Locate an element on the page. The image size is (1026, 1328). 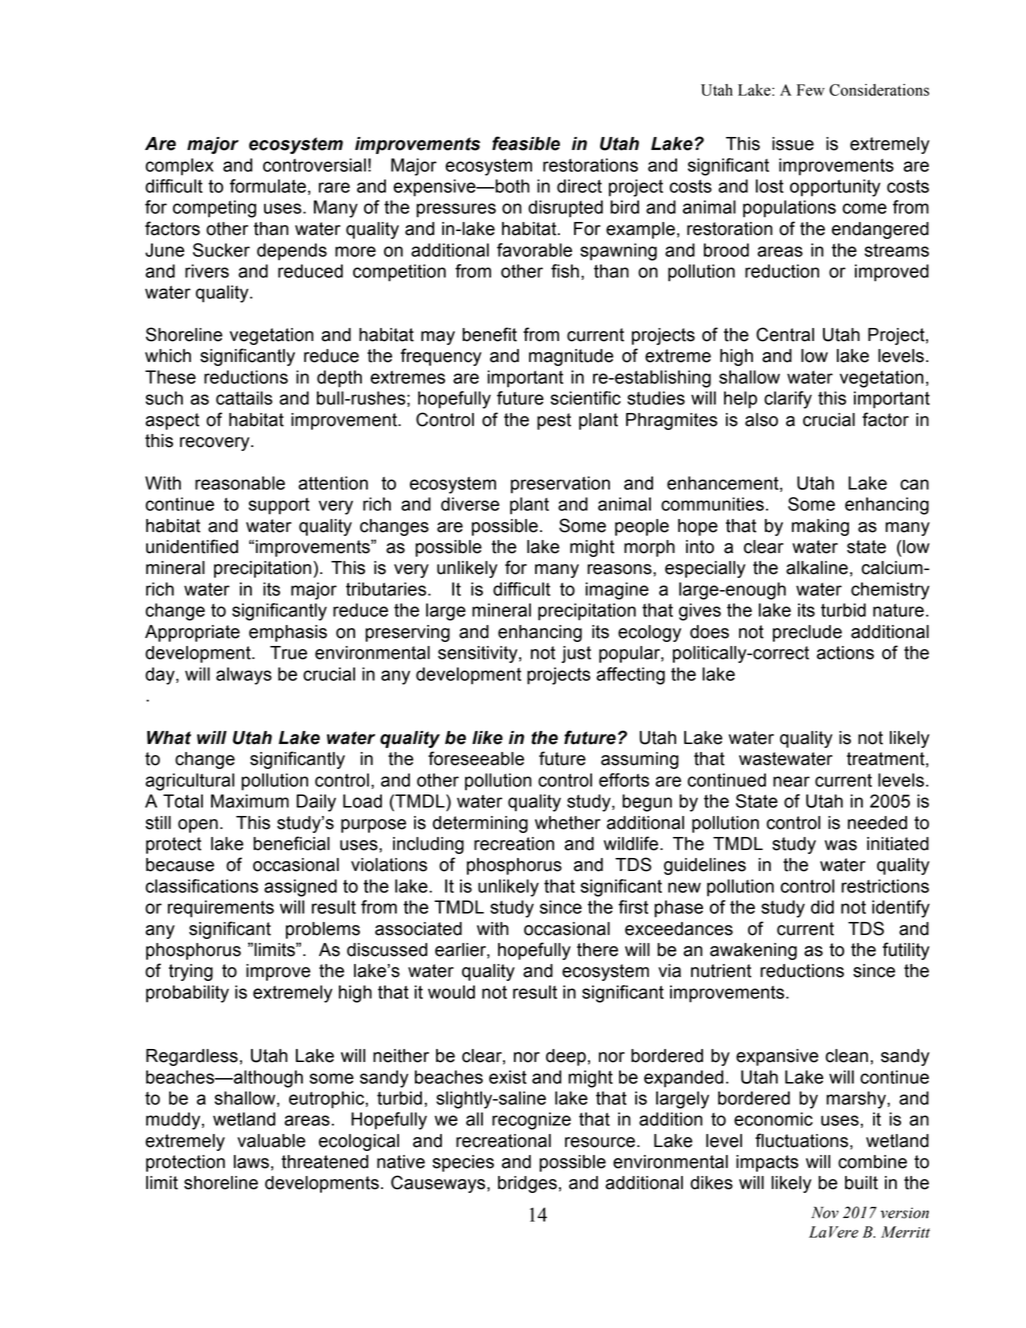
issue is located at coordinates (793, 144).
